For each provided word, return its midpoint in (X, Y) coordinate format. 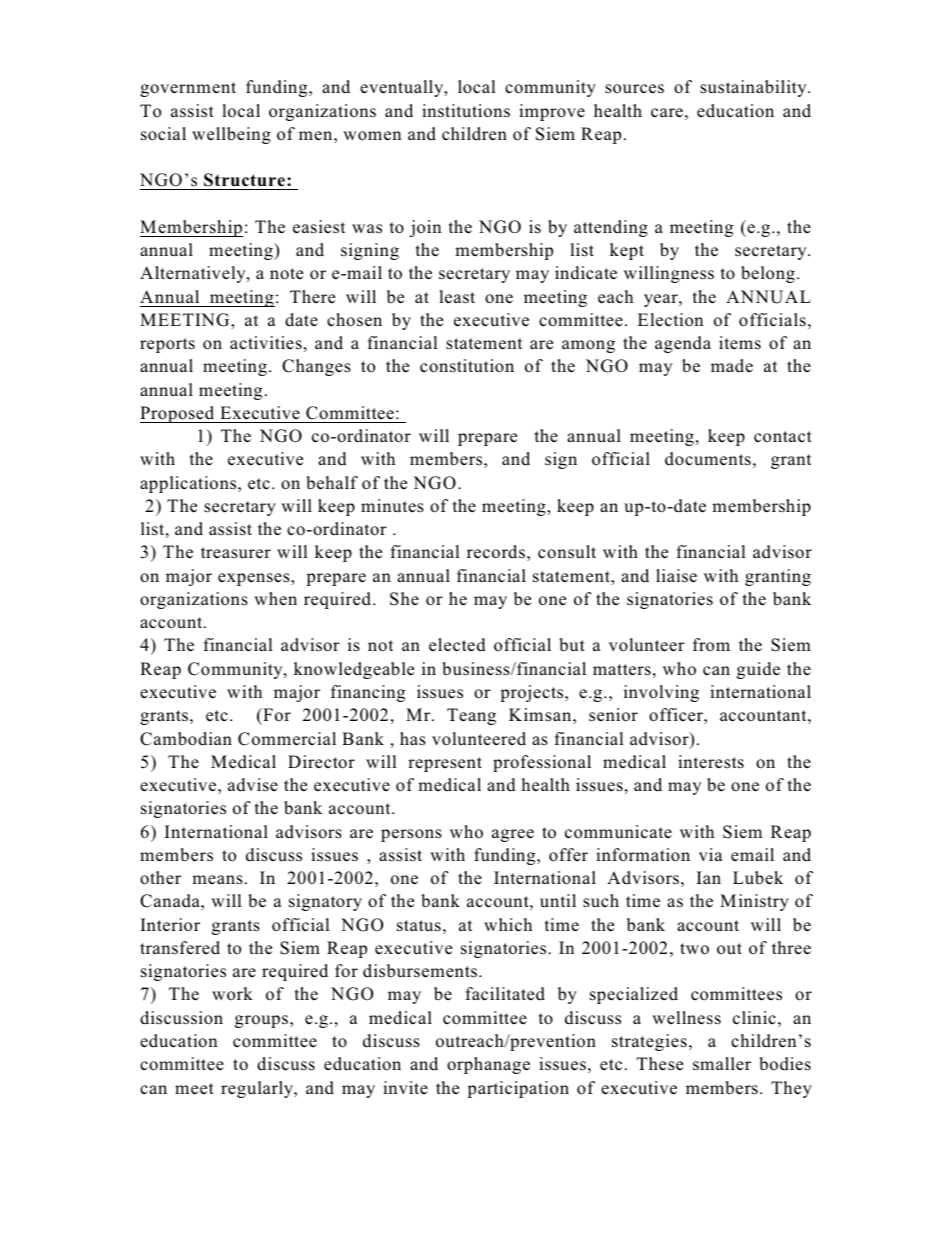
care (667, 113)
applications (189, 484)
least (457, 297)
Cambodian (186, 739)
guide (758, 670)
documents (708, 459)
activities (266, 343)
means (217, 880)
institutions (466, 110)
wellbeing (231, 135)
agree (513, 835)
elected (457, 645)
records (496, 552)
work (232, 994)
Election (670, 320)
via (711, 854)
